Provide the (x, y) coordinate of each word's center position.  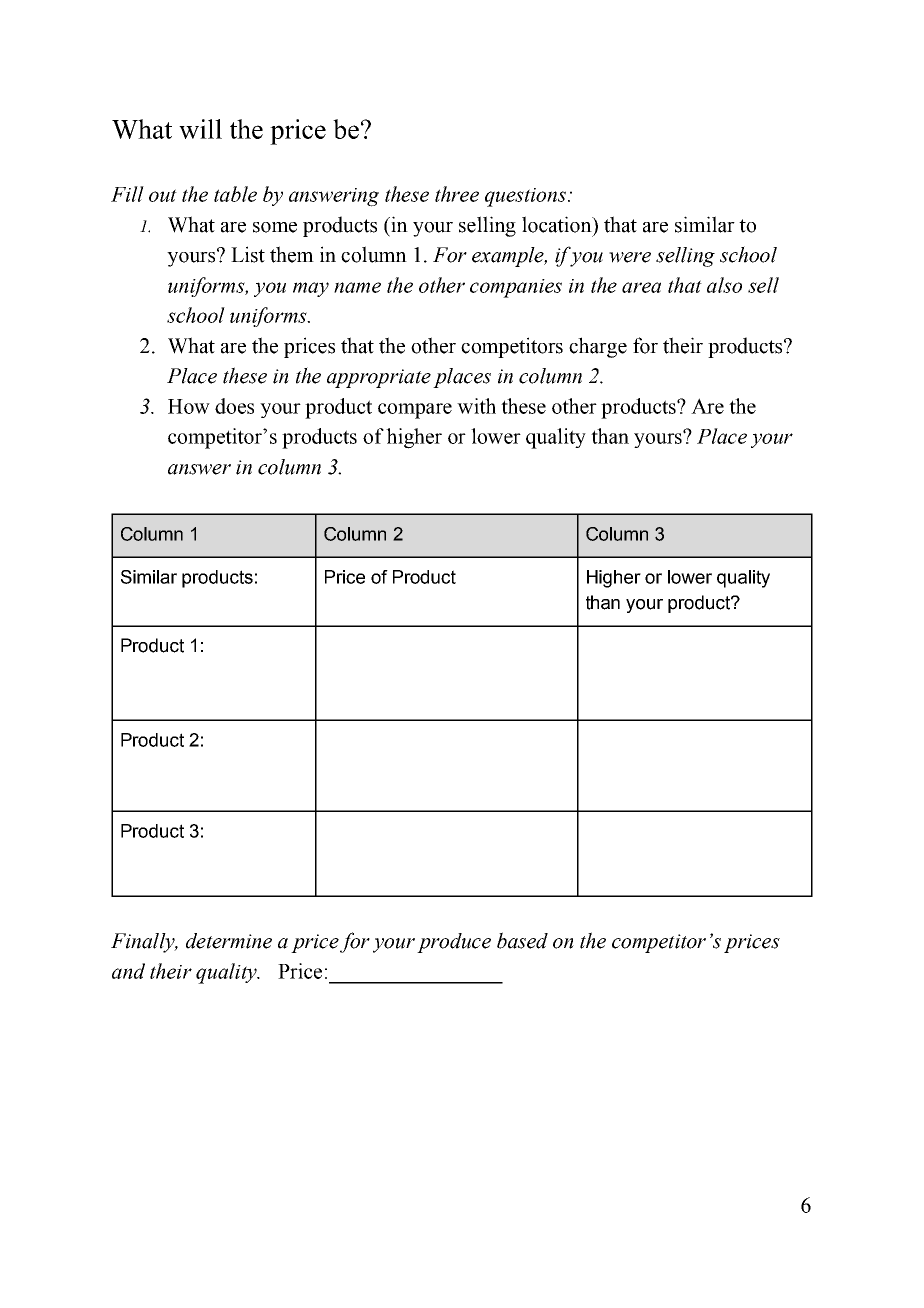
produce (454, 943)
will (200, 129)
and (128, 971)
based (522, 940)
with (476, 406)
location (558, 224)
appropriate (379, 378)
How (189, 406)
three (457, 194)
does (234, 406)
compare (415, 411)
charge (598, 347)
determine (229, 941)
